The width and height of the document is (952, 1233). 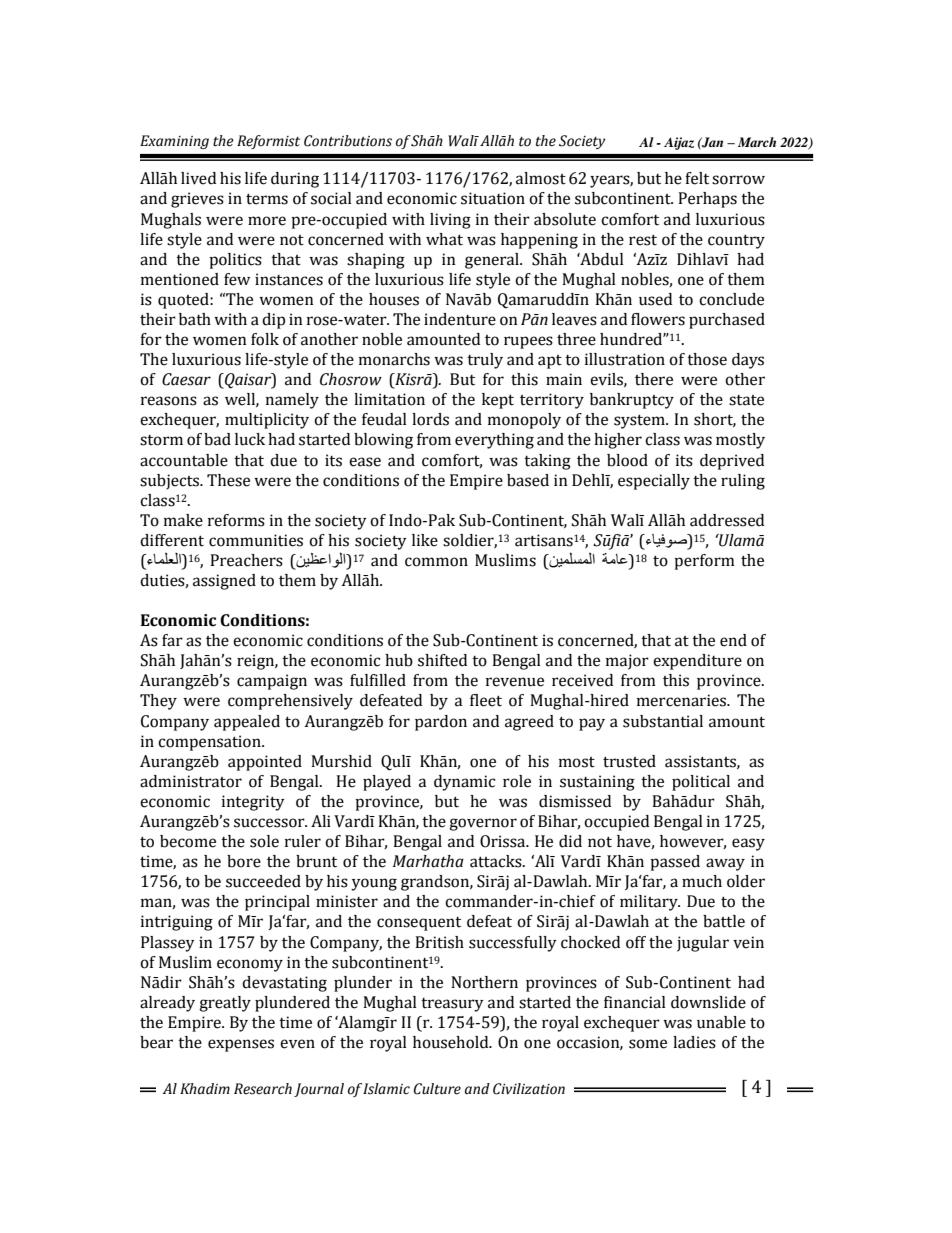 I want to click on assigned, so click(x=224, y=582).
